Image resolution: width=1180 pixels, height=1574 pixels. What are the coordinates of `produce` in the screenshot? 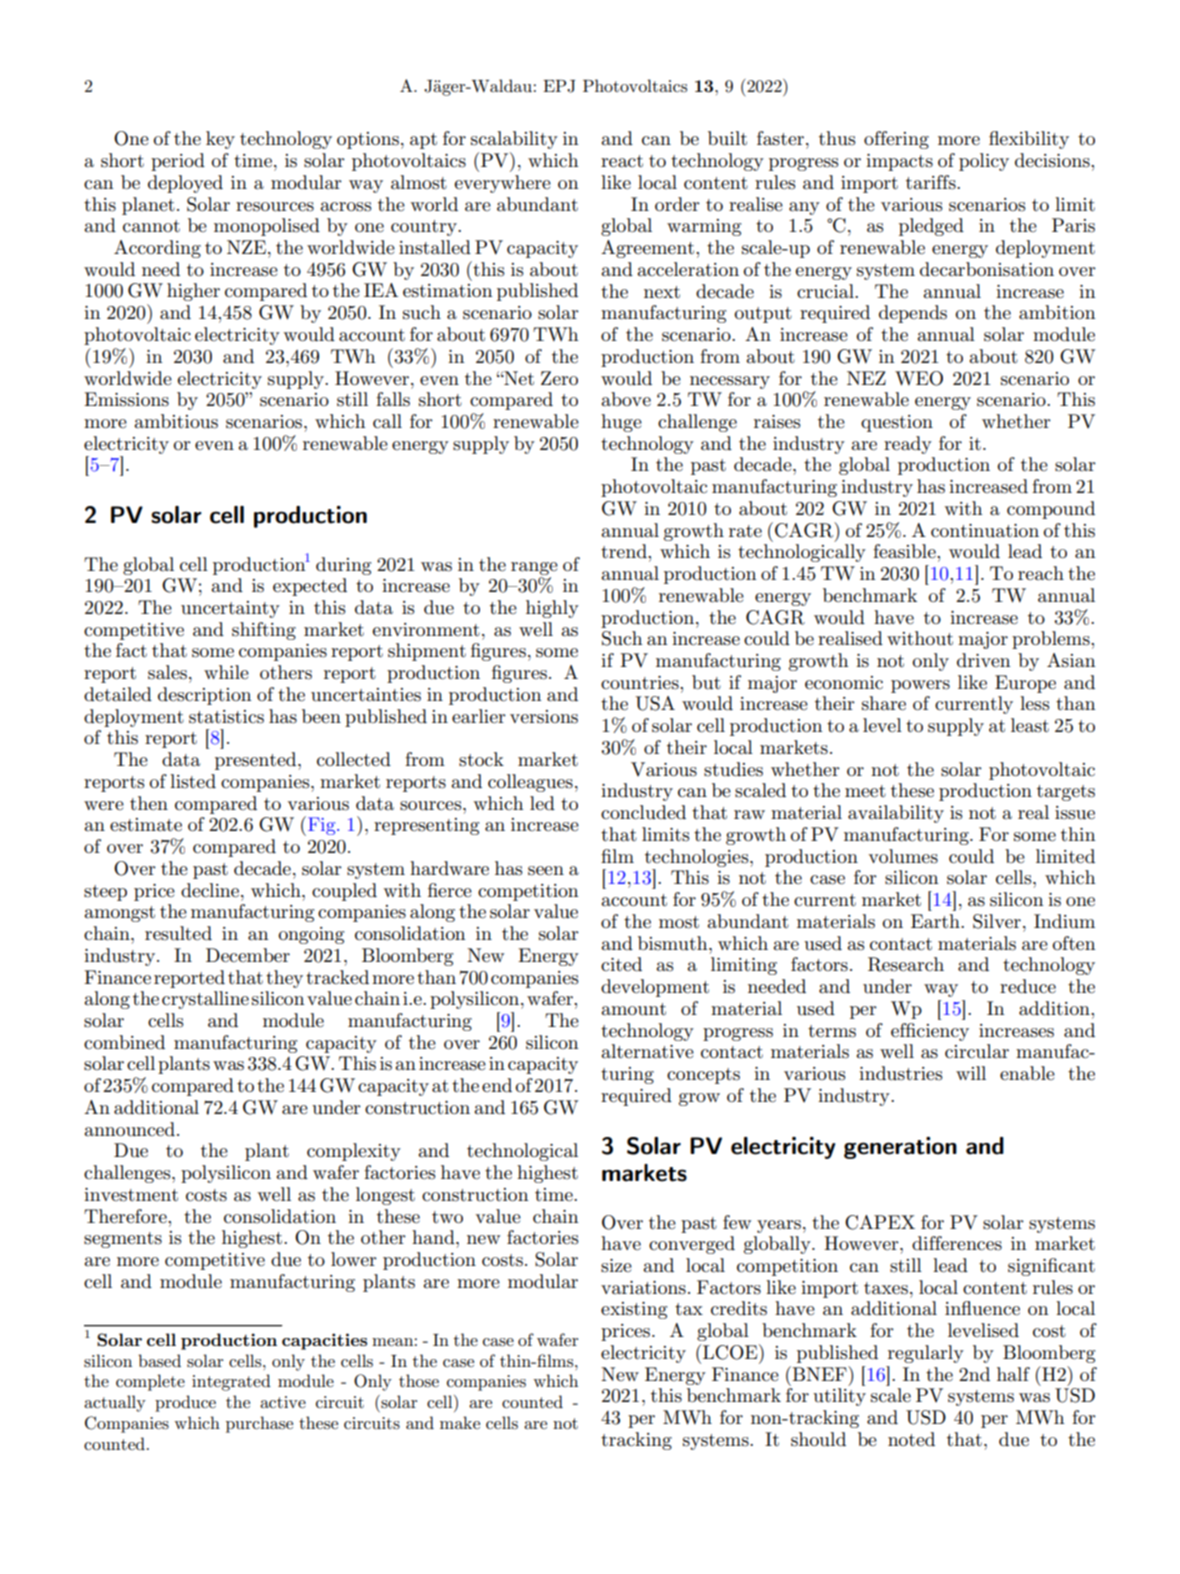 It's located at (185, 1403).
